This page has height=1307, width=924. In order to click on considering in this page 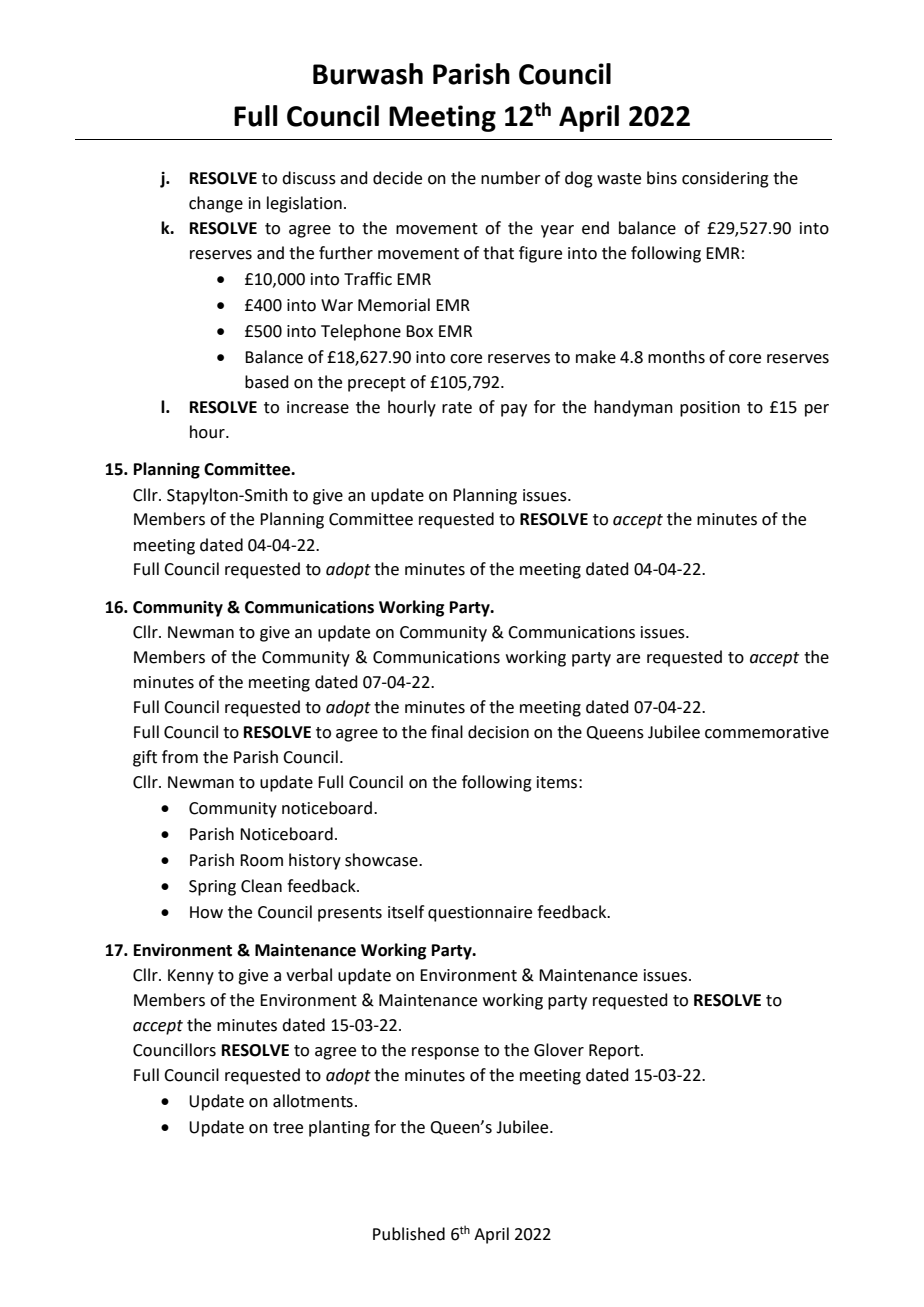, I will do `click(725, 179)`.
